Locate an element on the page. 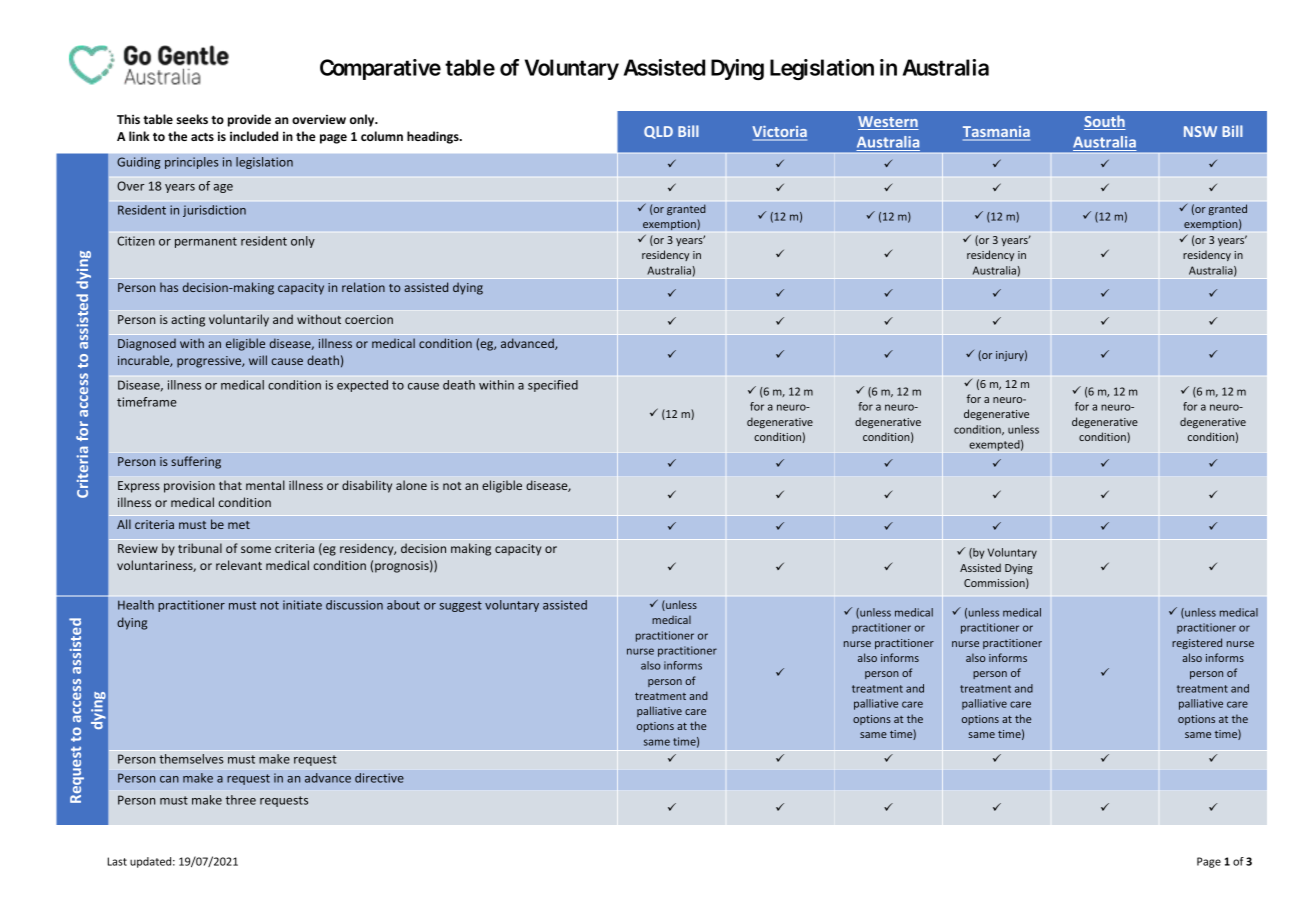  suffering is located at coordinates (196, 462).
